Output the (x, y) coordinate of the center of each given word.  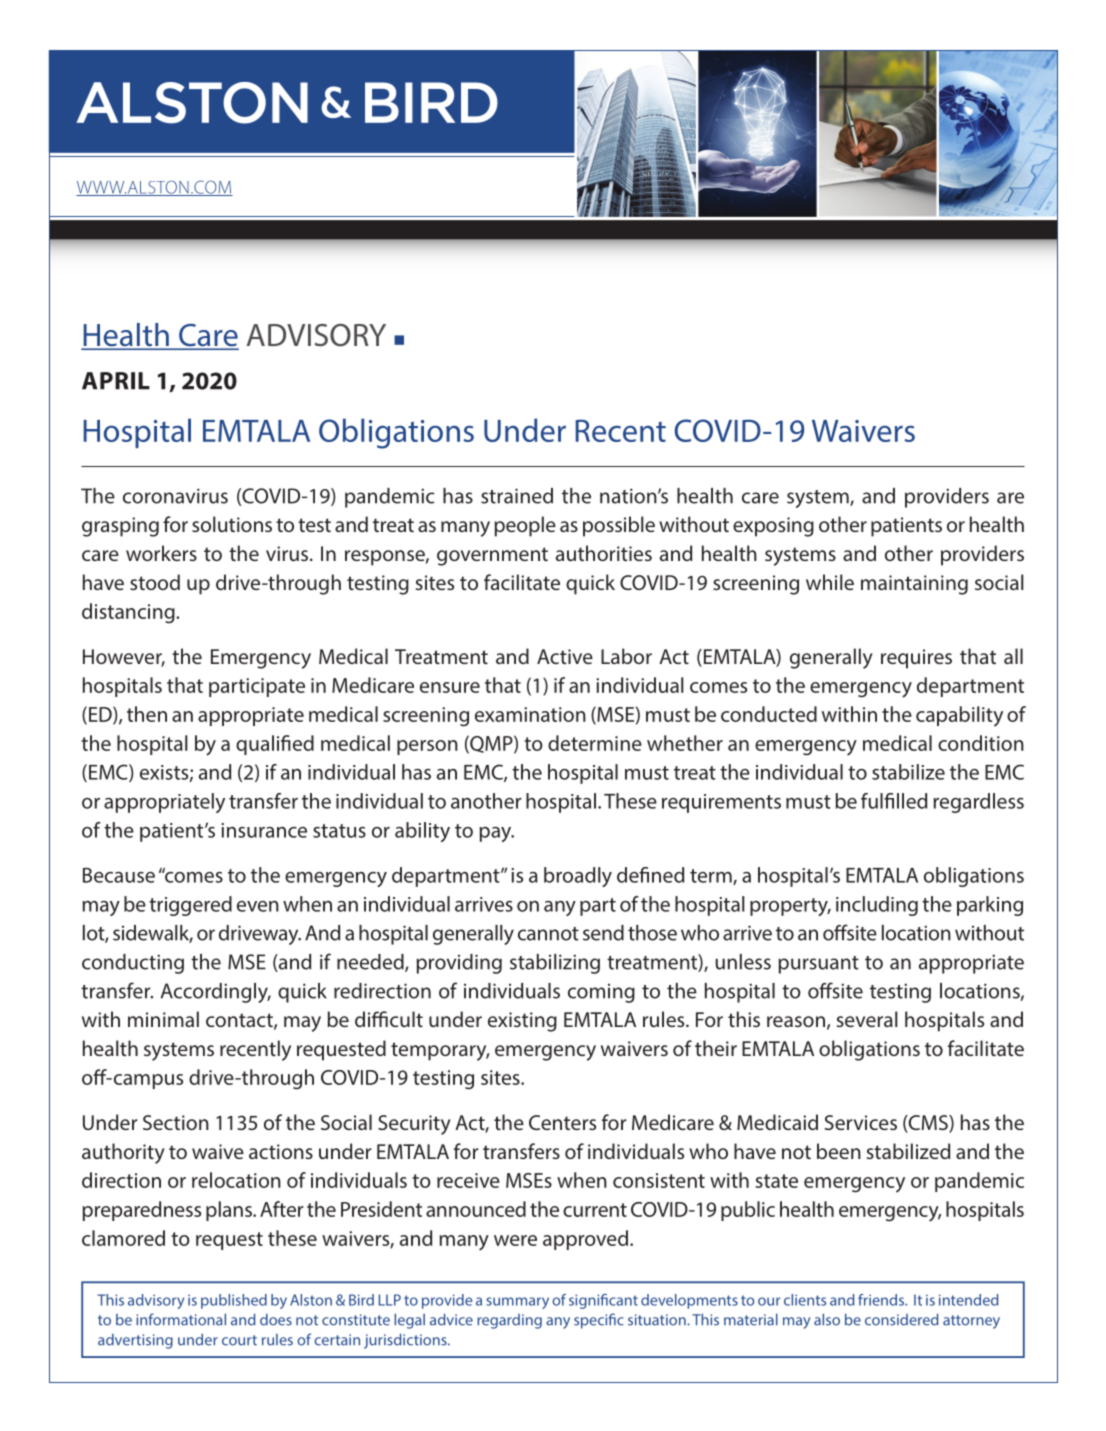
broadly (578, 877)
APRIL (116, 381)
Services (861, 1122)
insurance (264, 830)
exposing (773, 527)
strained (517, 496)
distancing (129, 613)
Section (176, 1122)
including (877, 906)
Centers (562, 1122)
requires (916, 659)
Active (565, 656)
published (234, 1301)
